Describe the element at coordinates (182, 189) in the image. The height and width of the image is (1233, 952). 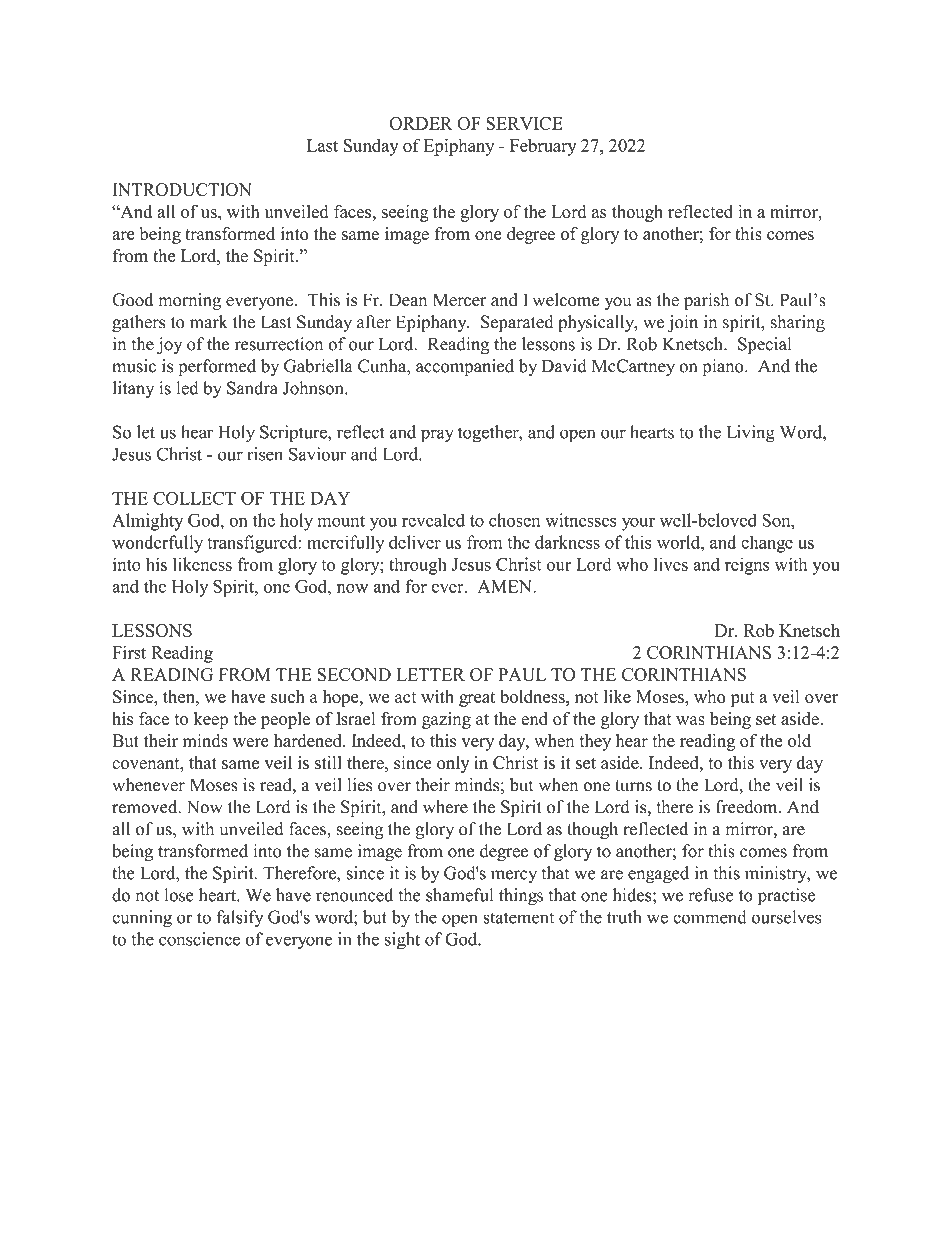
I see `INTRODUCTION` at that location.
